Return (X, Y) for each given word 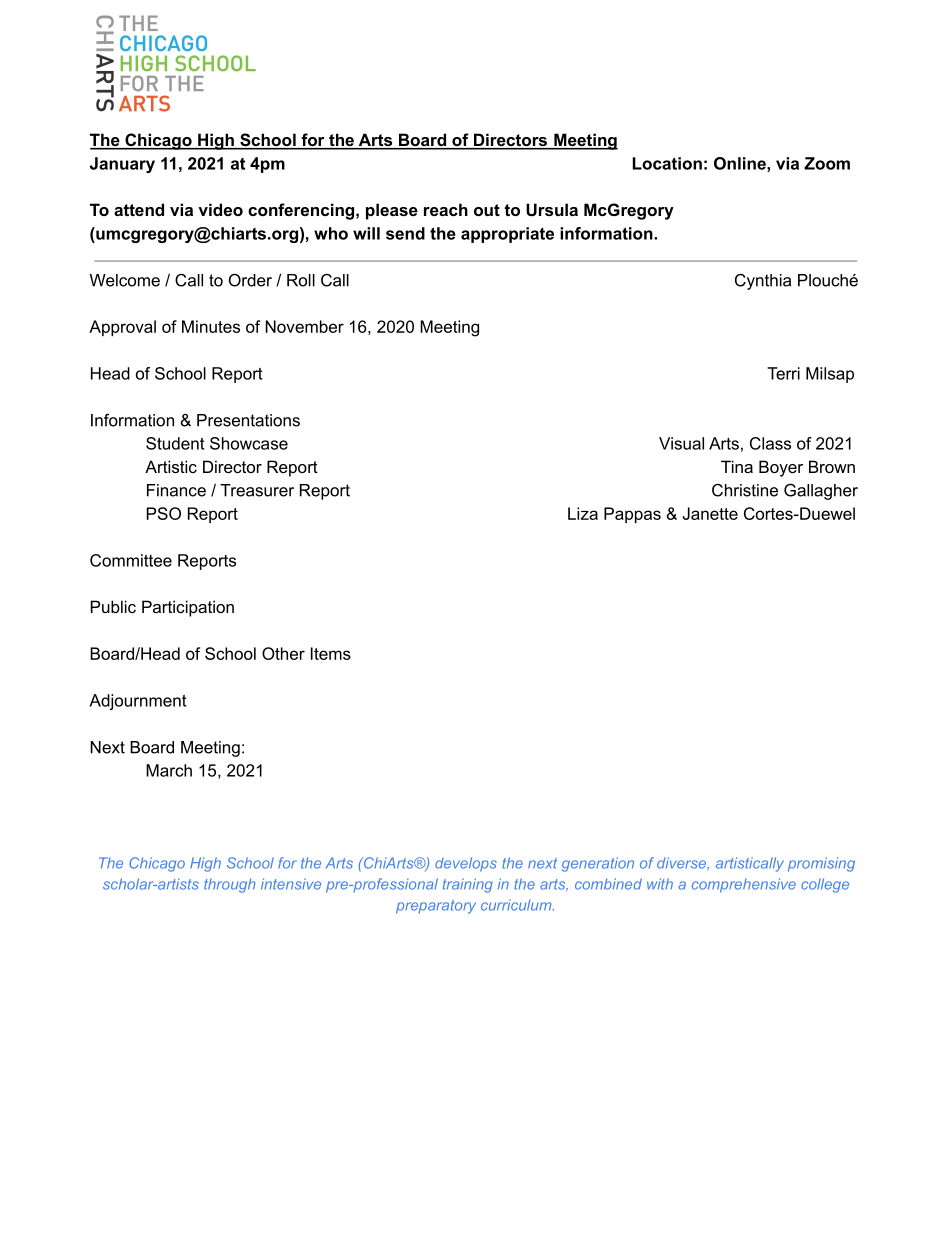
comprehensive (744, 885)
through (229, 885)
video (220, 209)
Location (667, 163)
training (468, 885)
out (487, 210)
